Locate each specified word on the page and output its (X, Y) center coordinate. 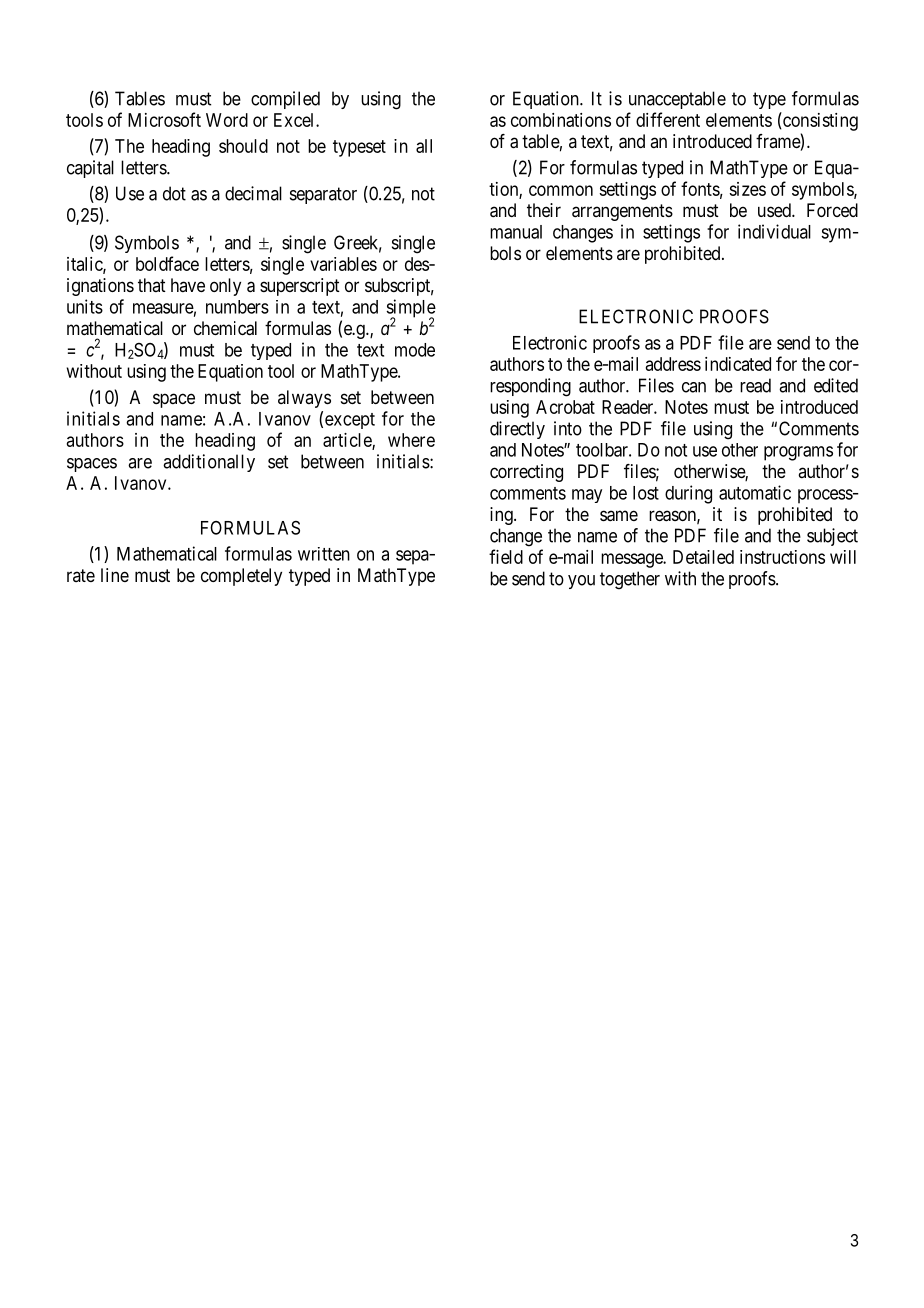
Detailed (703, 557)
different (668, 119)
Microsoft (164, 119)
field (506, 556)
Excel (295, 120)
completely (241, 577)
